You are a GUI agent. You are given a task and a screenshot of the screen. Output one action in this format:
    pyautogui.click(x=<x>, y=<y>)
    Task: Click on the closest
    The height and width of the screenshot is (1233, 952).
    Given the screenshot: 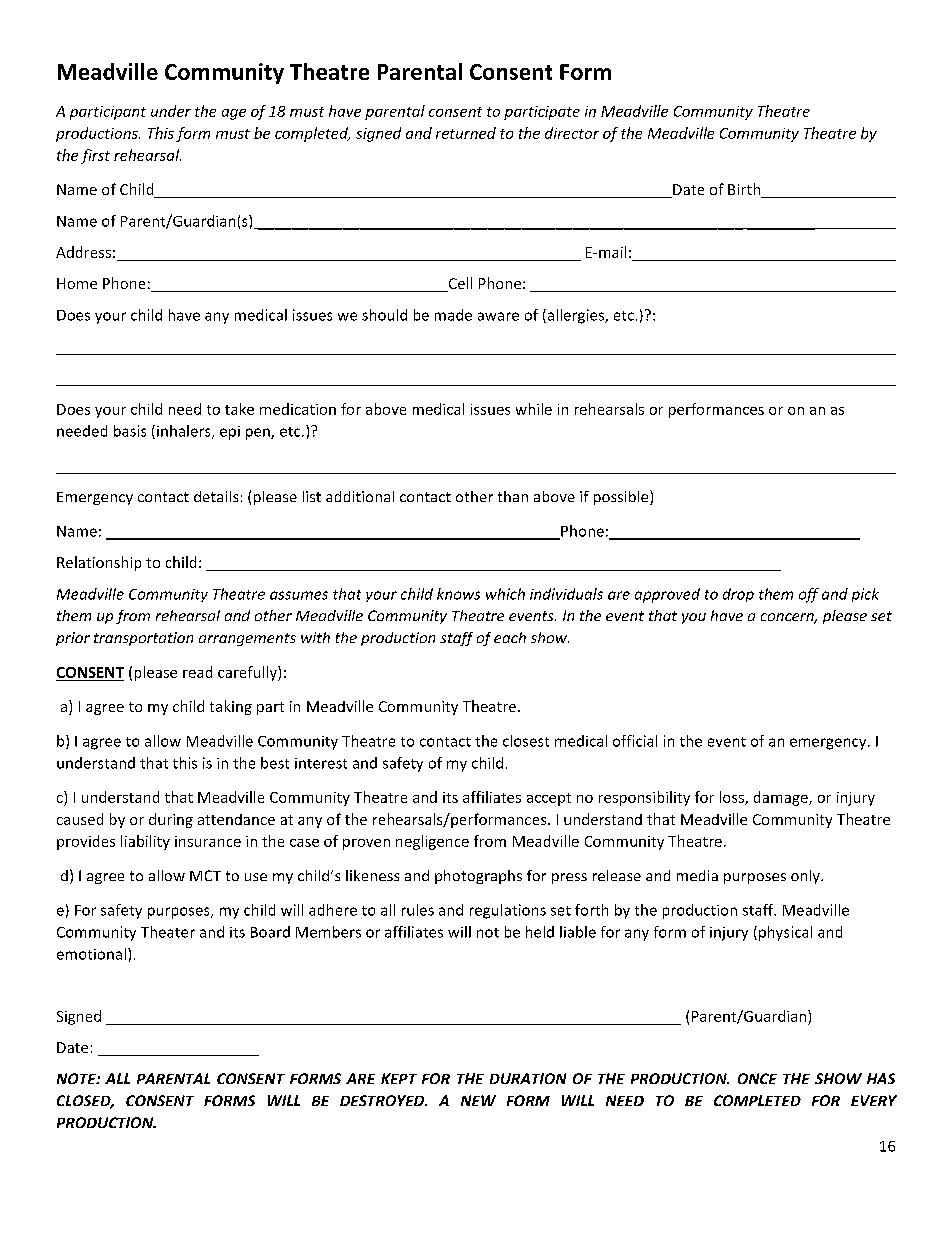 What is the action you would take?
    pyautogui.click(x=526, y=741)
